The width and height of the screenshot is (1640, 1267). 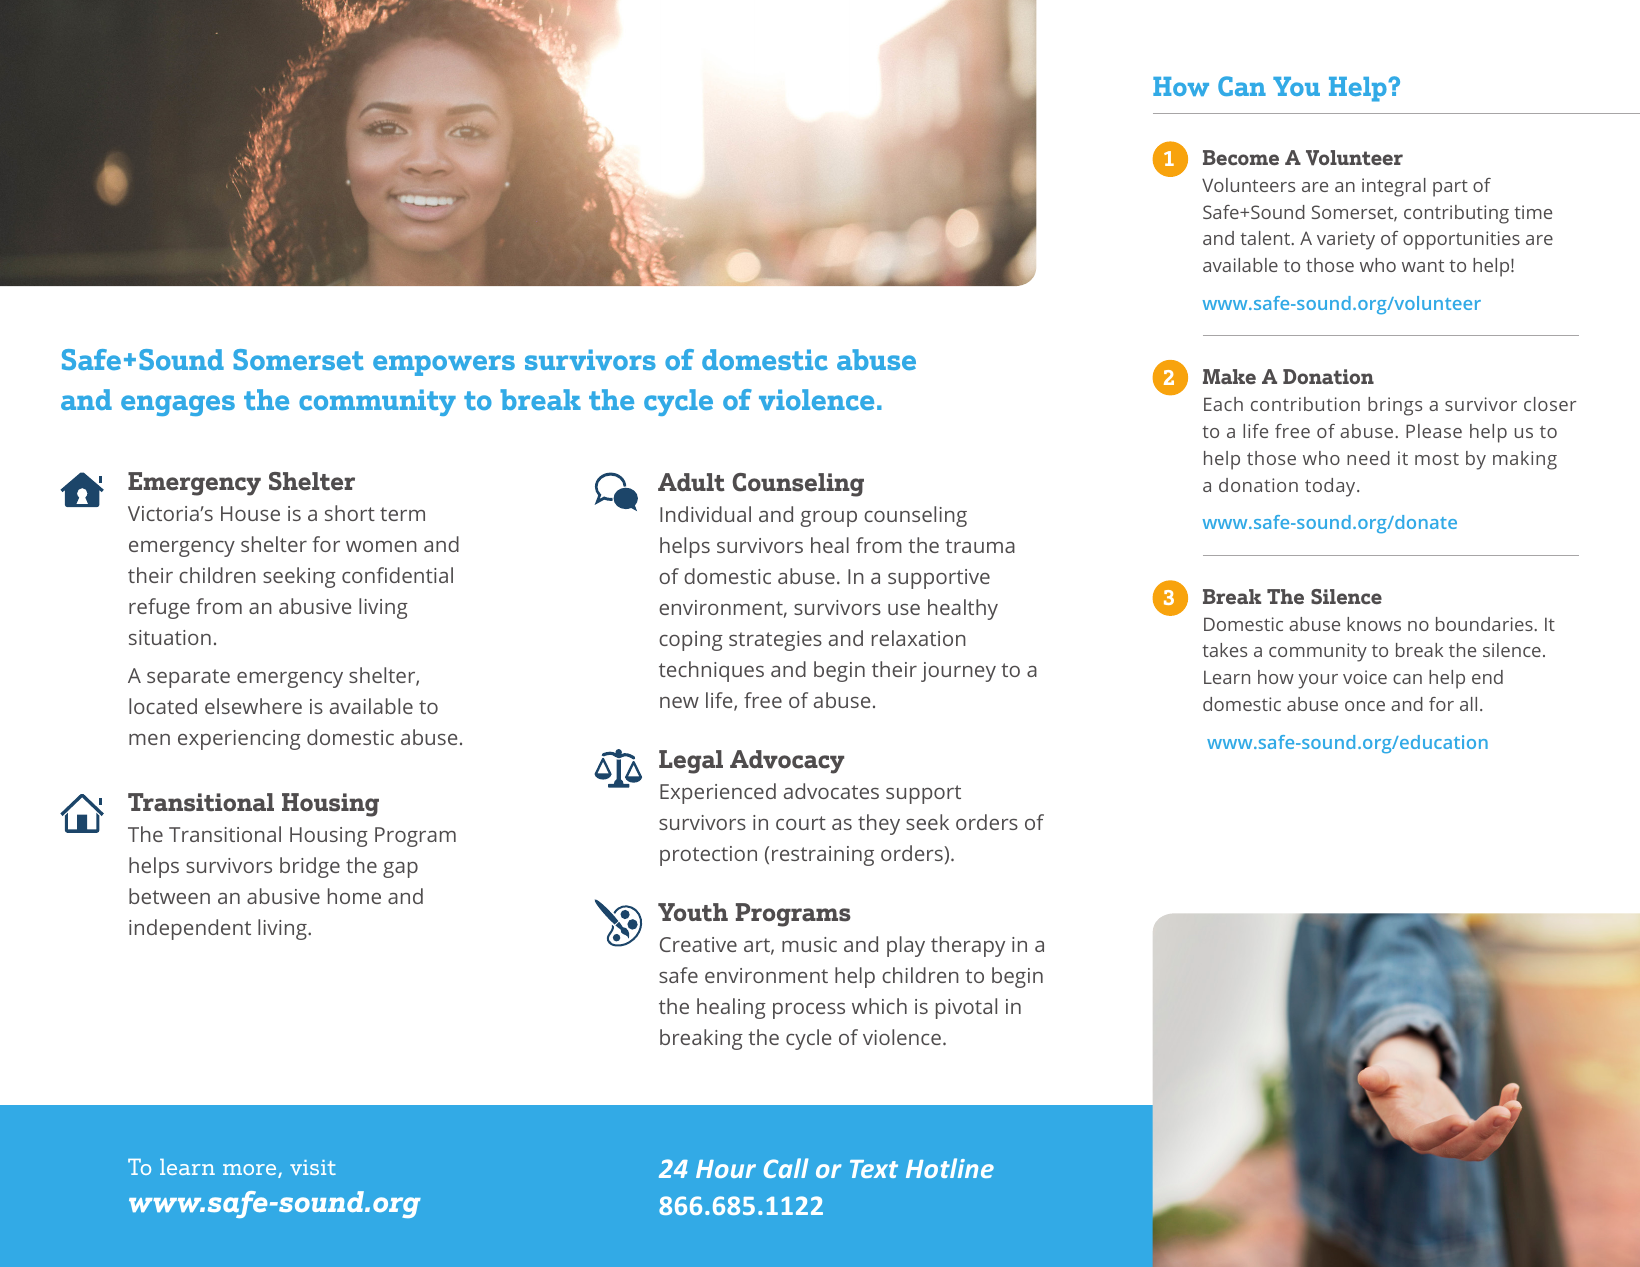 What do you see at coordinates (1434, 431) in the screenshot?
I see `Please` at bounding box center [1434, 431].
